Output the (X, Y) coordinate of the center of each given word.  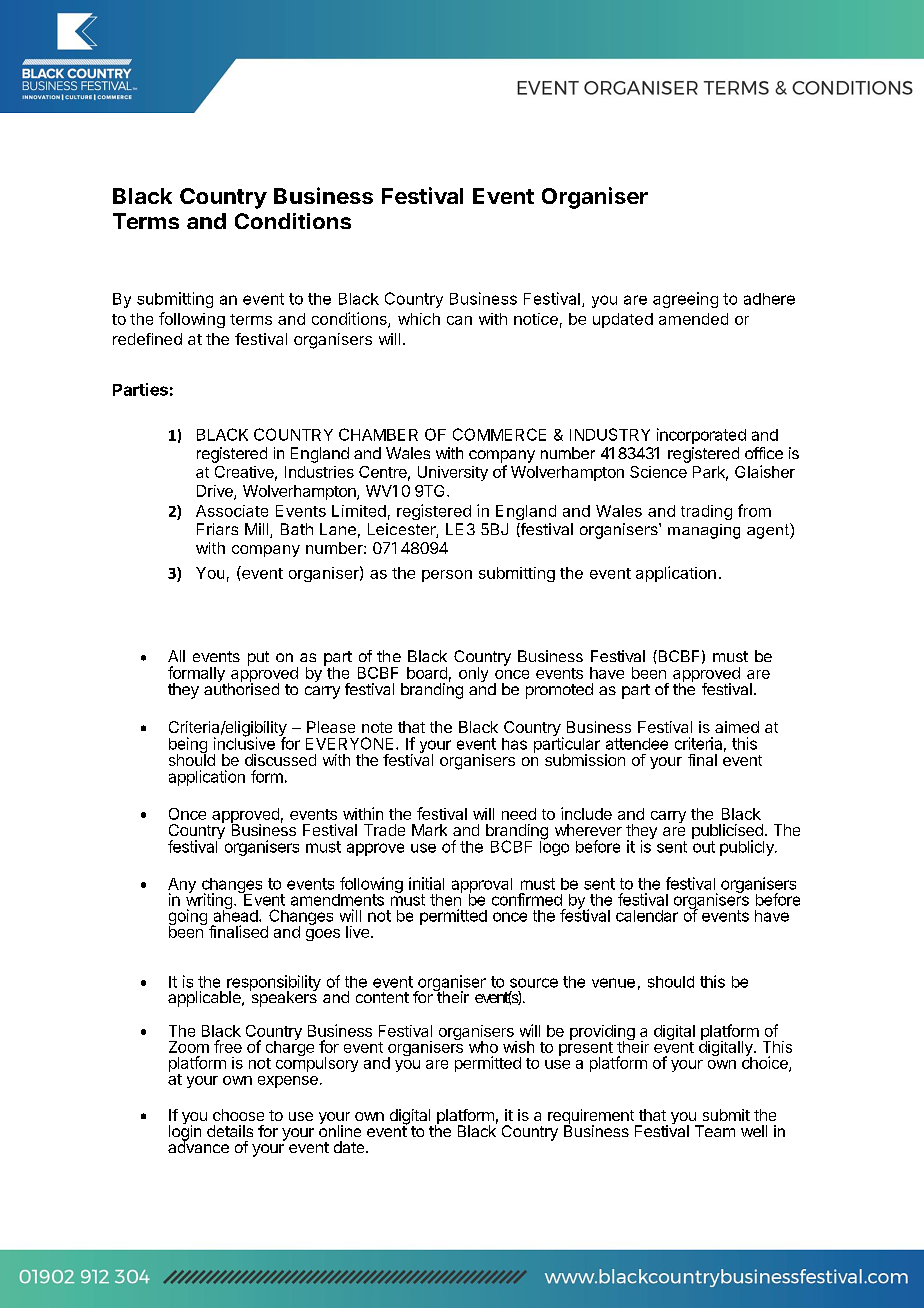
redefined (147, 339)
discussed (280, 760)
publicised (728, 833)
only (473, 674)
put (258, 658)
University (453, 473)
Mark (429, 830)
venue (613, 983)
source (534, 983)
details (230, 1131)
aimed (737, 727)
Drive (216, 492)
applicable (205, 999)
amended (693, 319)
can (459, 320)
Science (658, 472)
